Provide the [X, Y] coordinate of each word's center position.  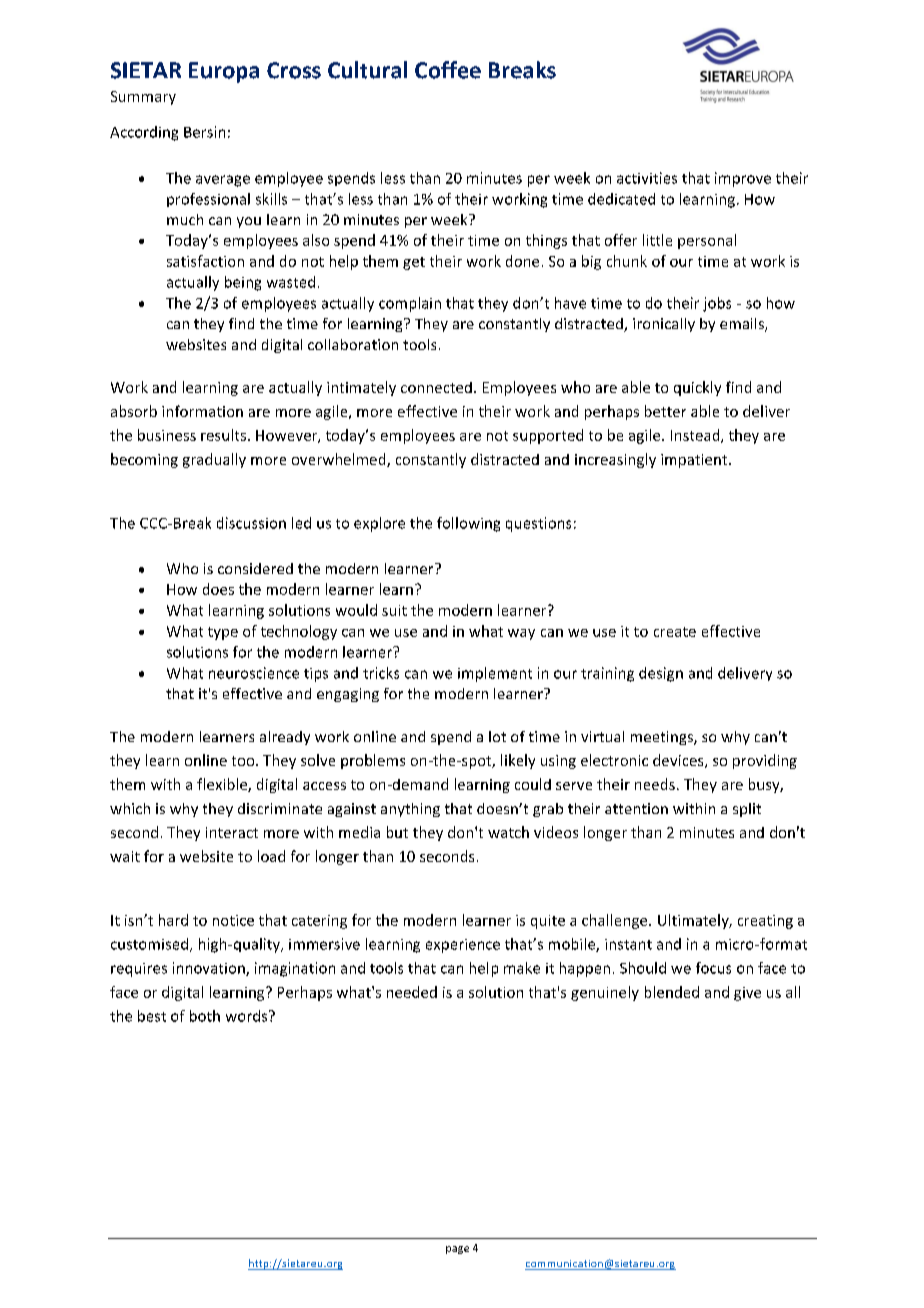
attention [636, 808]
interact [232, 832]
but [397, 832]
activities [647, 178]
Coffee [448, 70]
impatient [695, 461]
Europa [224, 72]
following [468, 524]
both [205, 1016]
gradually [214, 460]
